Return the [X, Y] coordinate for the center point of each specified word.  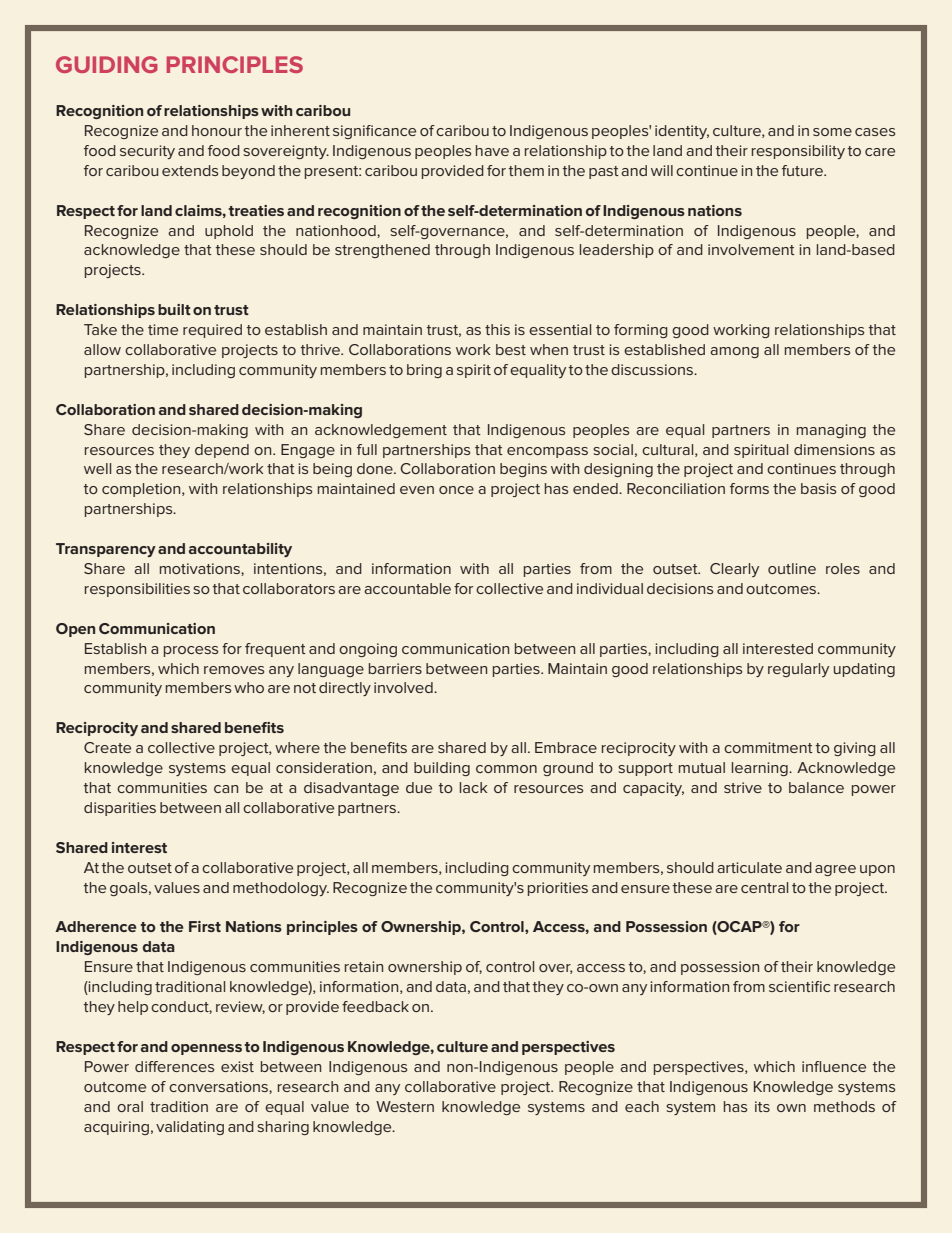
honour [217, 130]
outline [792, 568]
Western [405, 1106]
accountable [407, 588]
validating [190, 1128]
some [832, 132]
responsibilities [137, 590]
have [492, 150]
